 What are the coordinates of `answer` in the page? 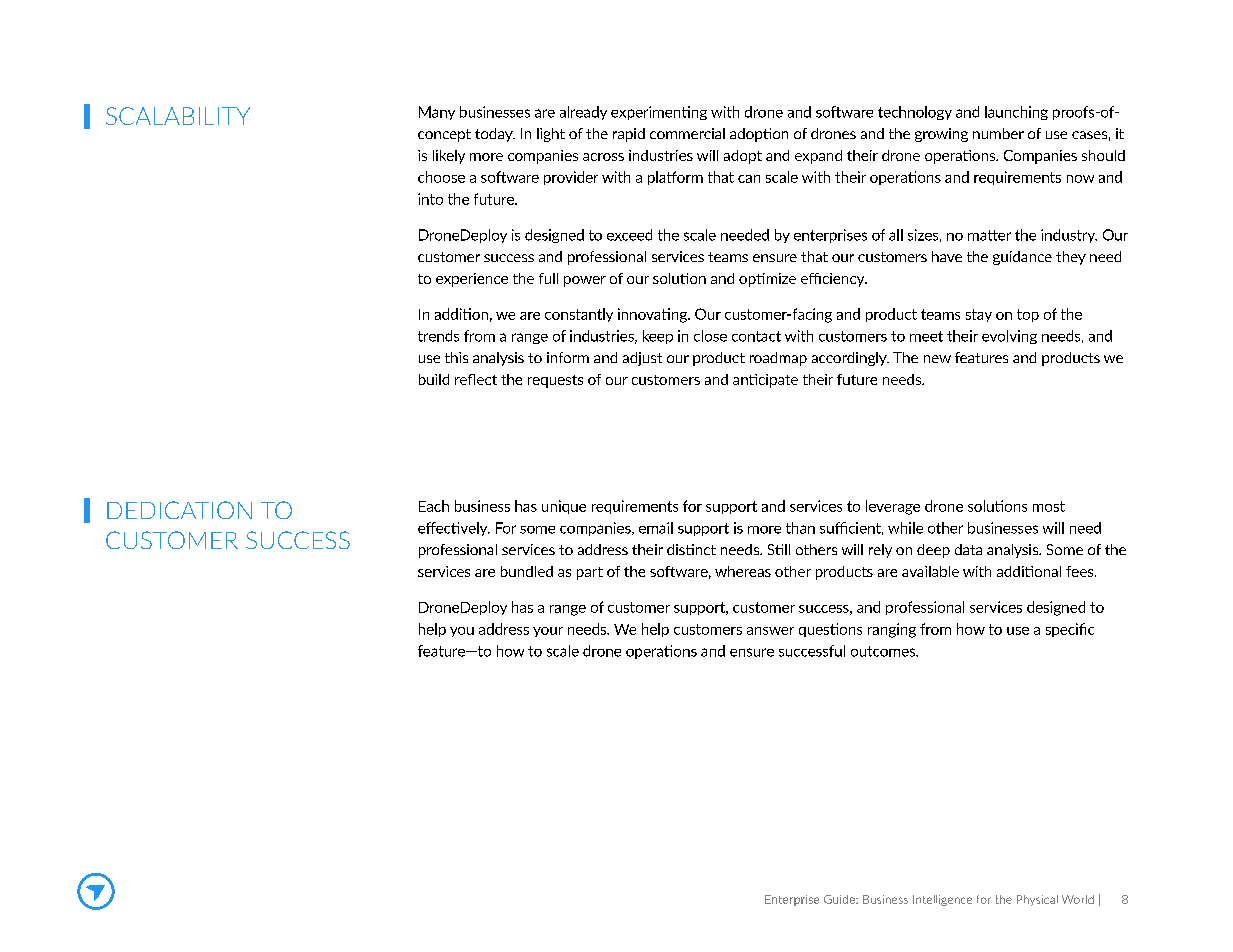 It's located at (770, 631).
